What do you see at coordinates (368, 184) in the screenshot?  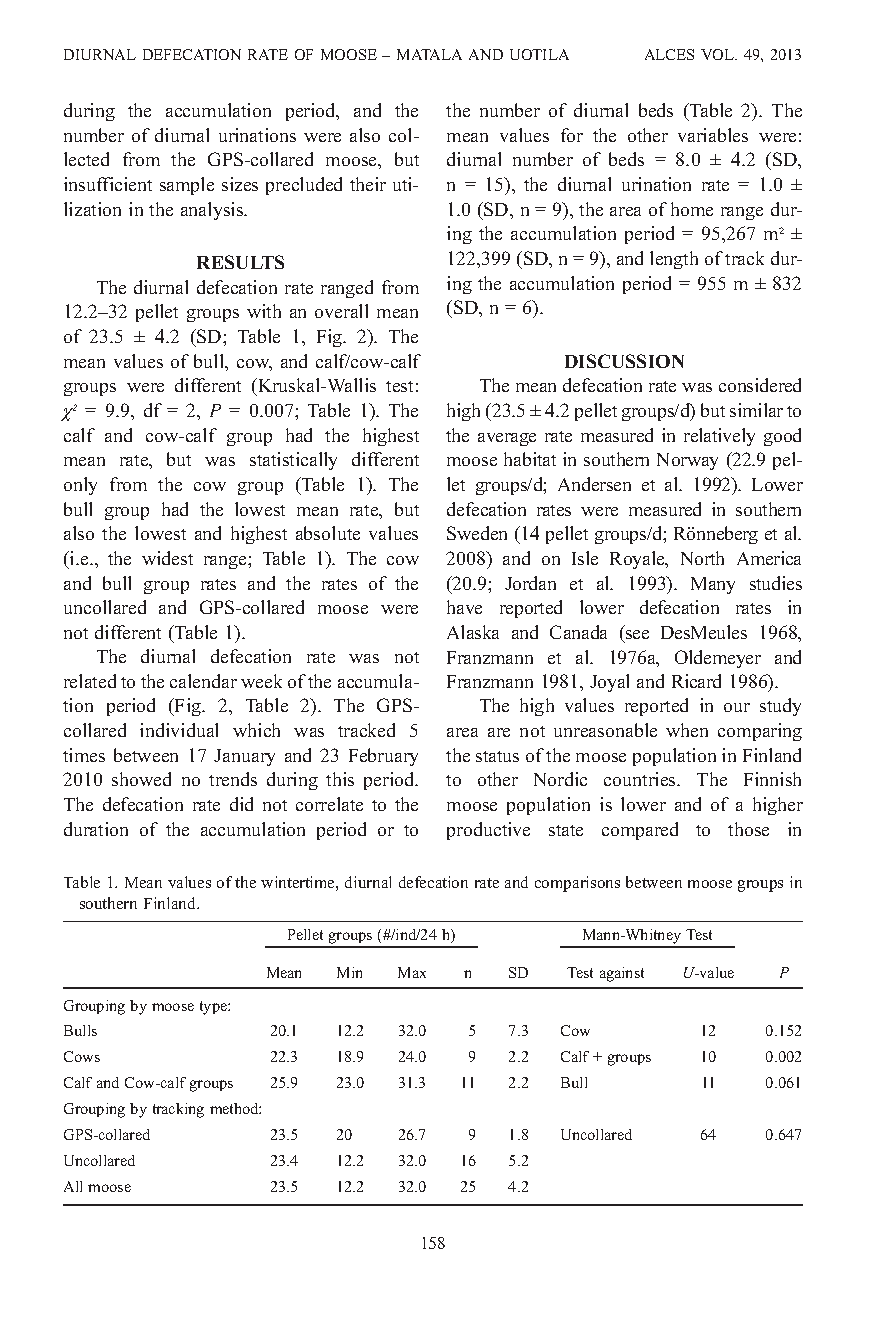 I see `their` at bounding box center [368, 184].
